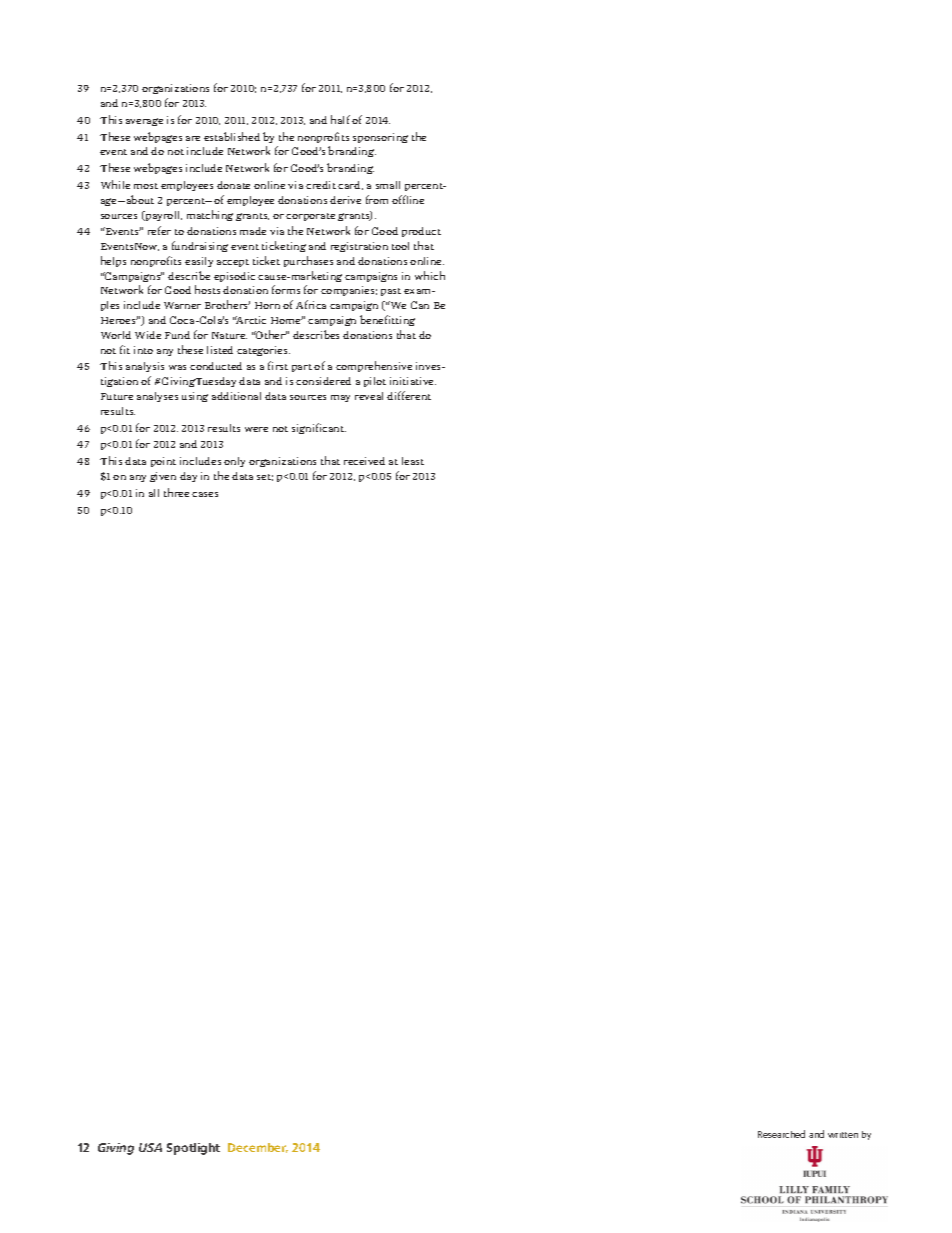 This document has width=952, height=1233. I want to click on offline, so click(408, 199).
